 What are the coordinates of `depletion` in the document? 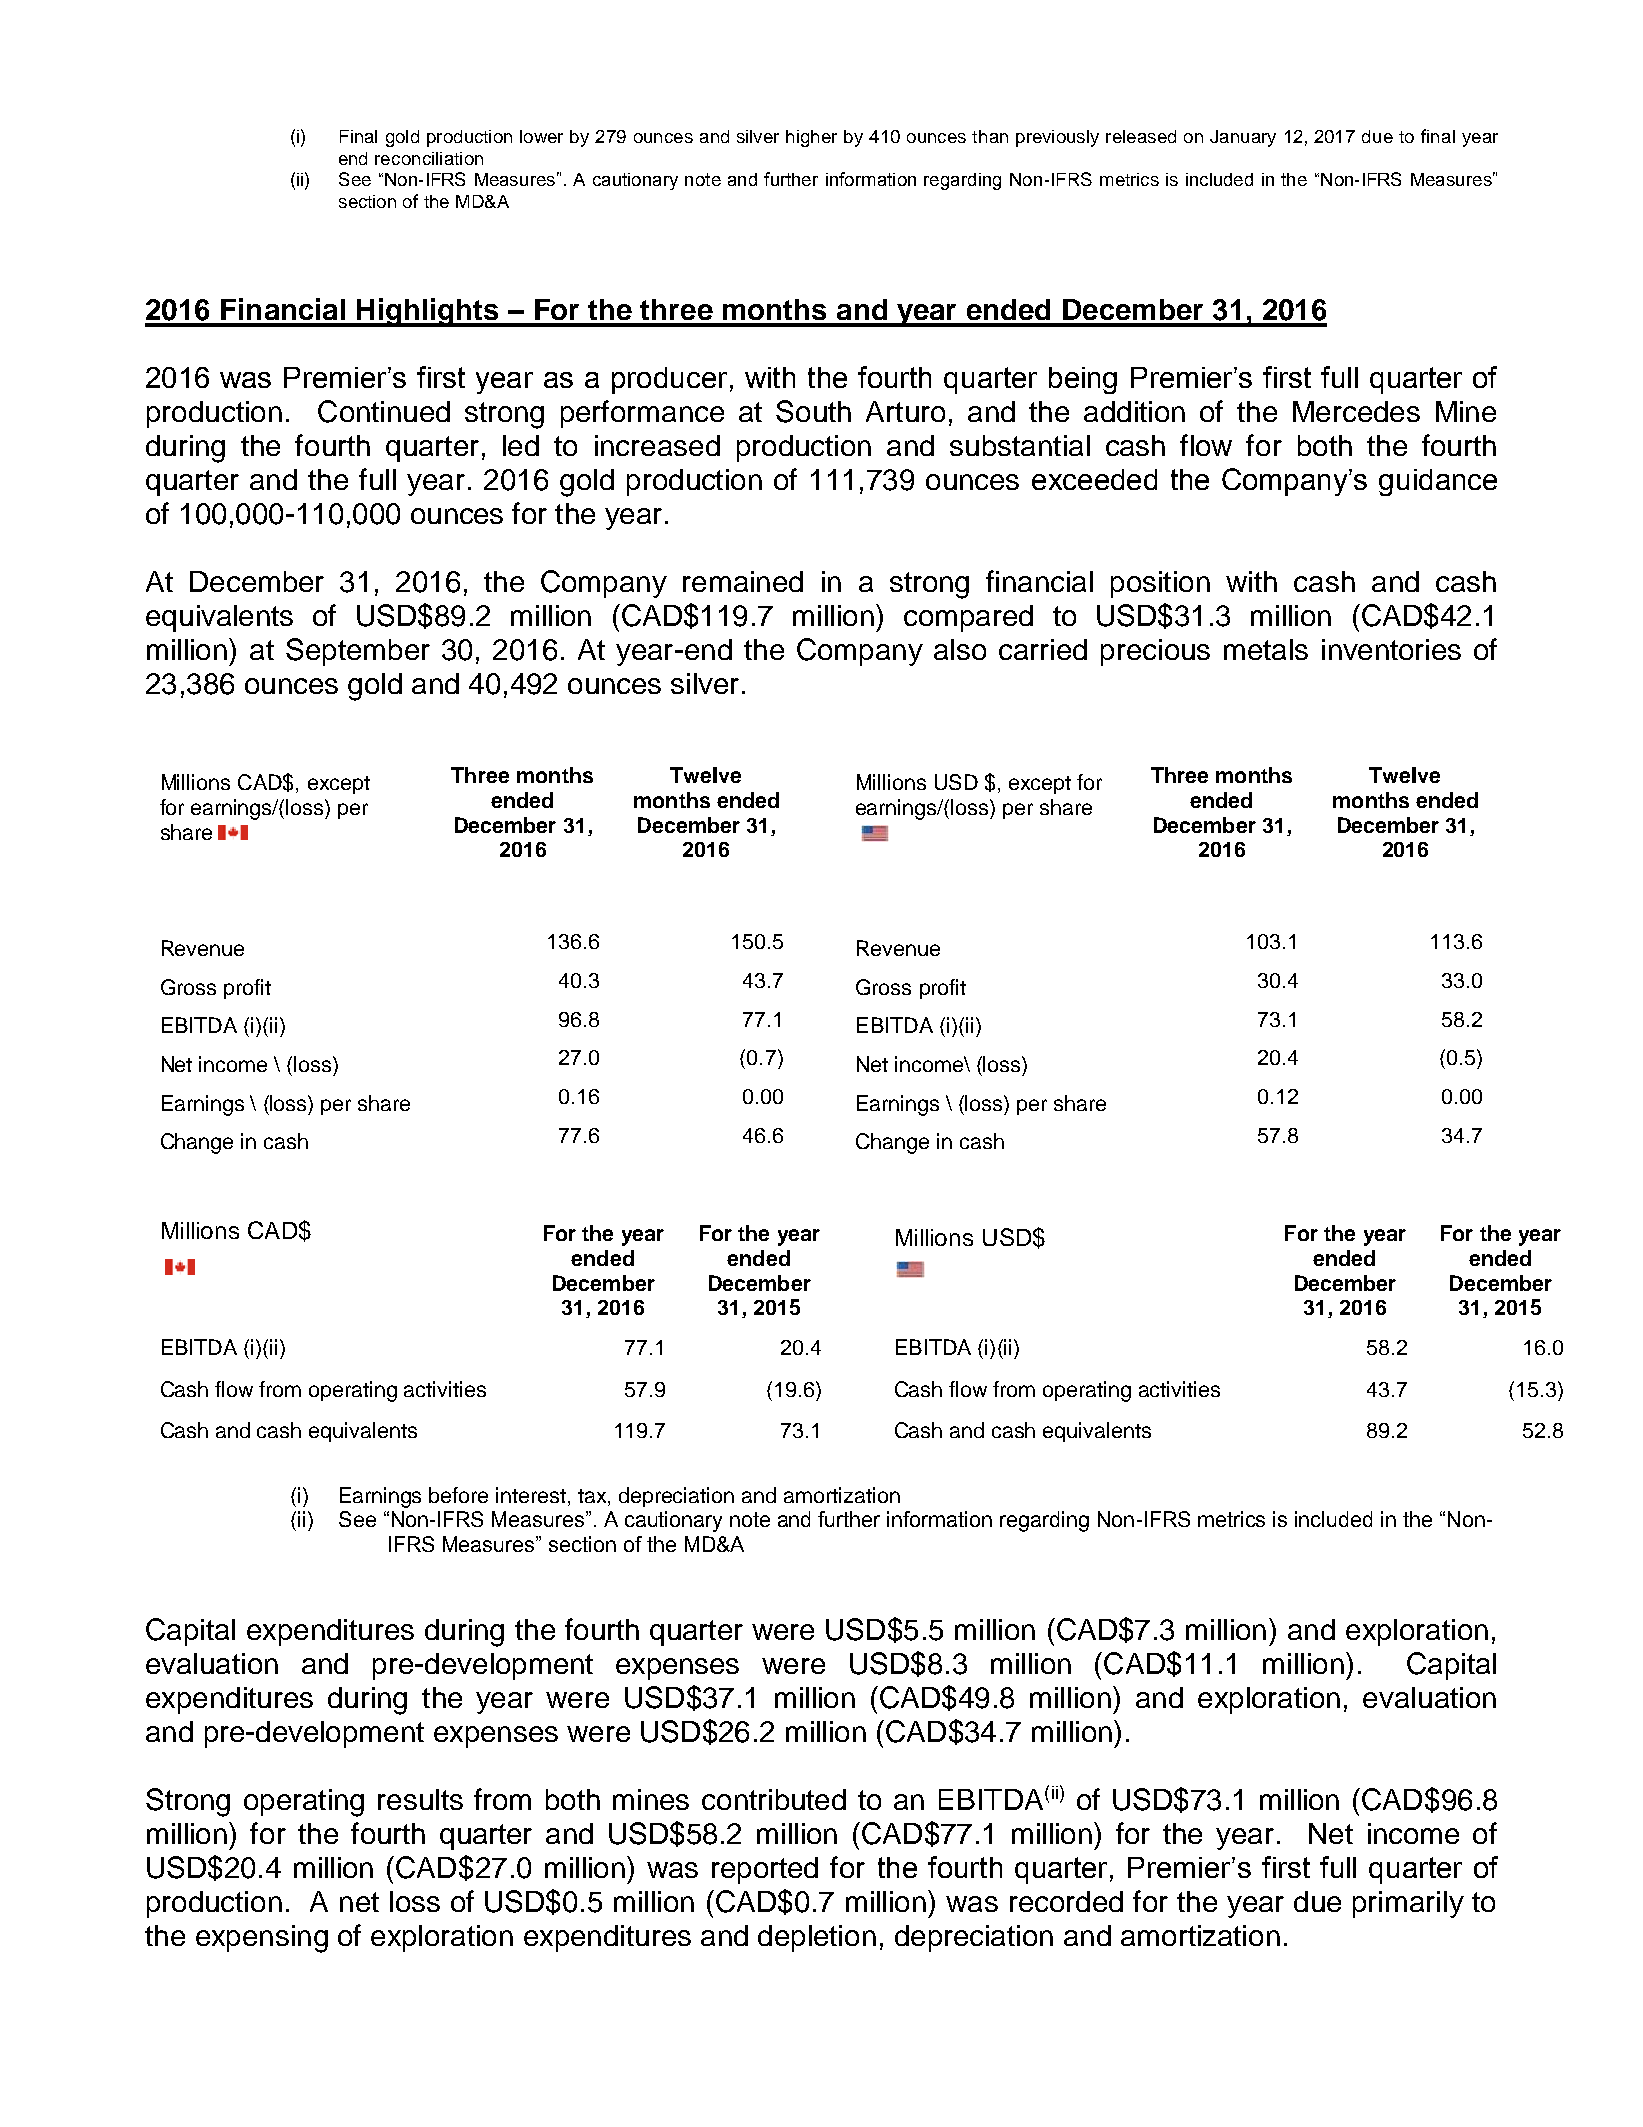 It's located at (817, 1938).
